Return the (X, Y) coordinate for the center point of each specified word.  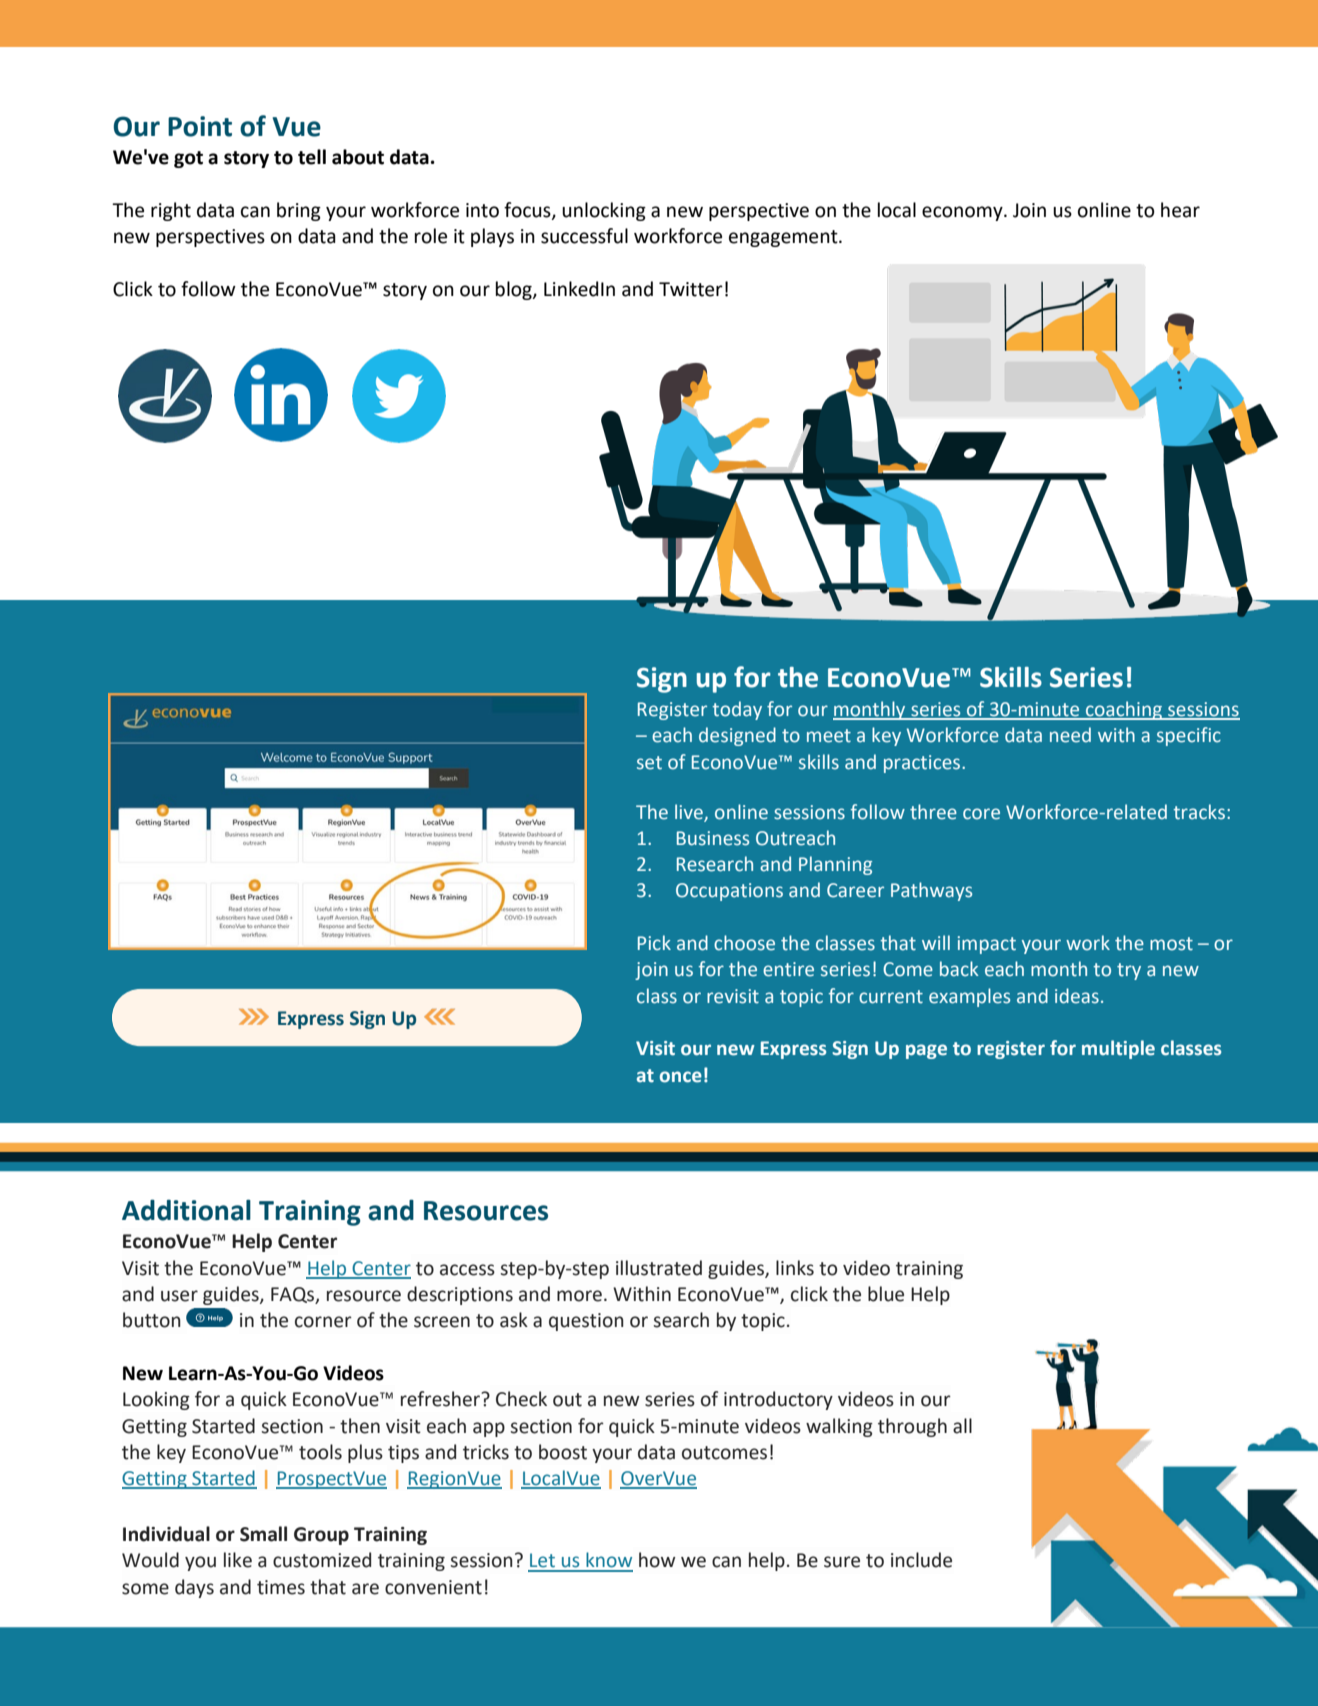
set (649, 763)
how (657, 1560)
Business (713, 838)
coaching (1123, 710)
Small (263, 1534)
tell (312, 157)
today (737, 710)
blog (515, 290)
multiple (1118, 1049)
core (981, 814)
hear (1180, 210)
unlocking (604, 211)
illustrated (659, 1268)
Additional (186, 1210)
